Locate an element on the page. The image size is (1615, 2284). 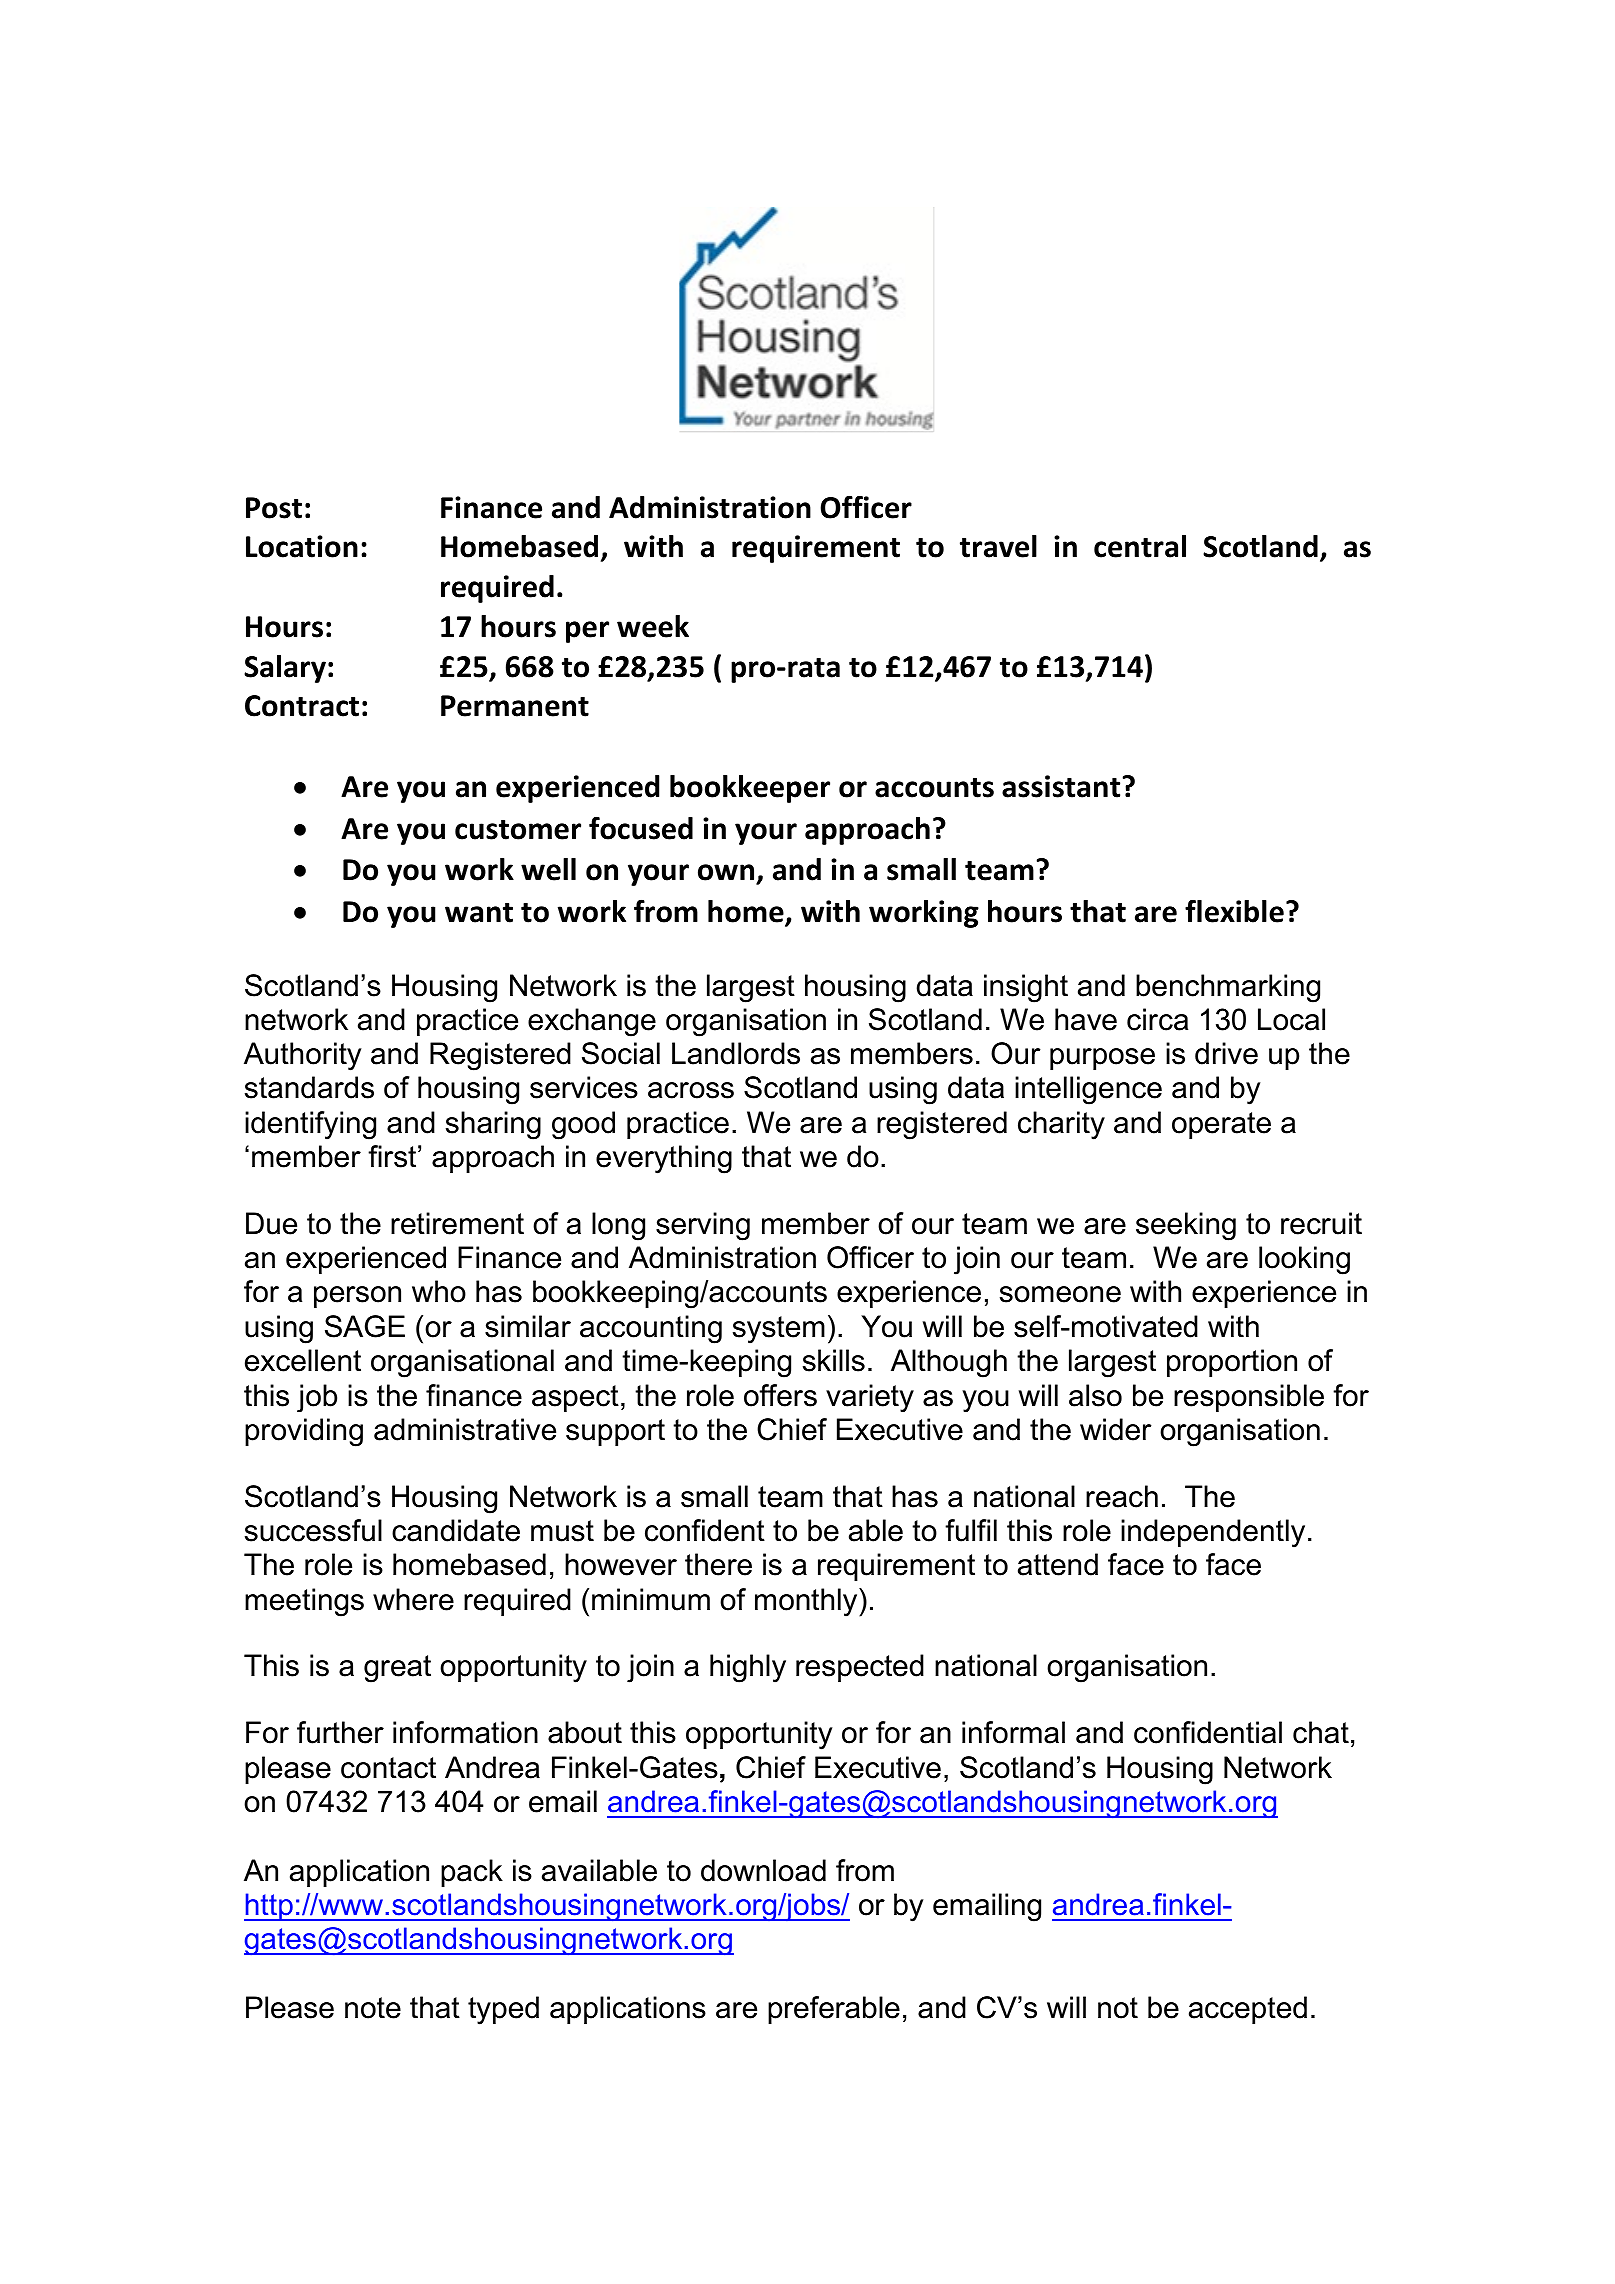
week is located at coordinates (653, 626).
